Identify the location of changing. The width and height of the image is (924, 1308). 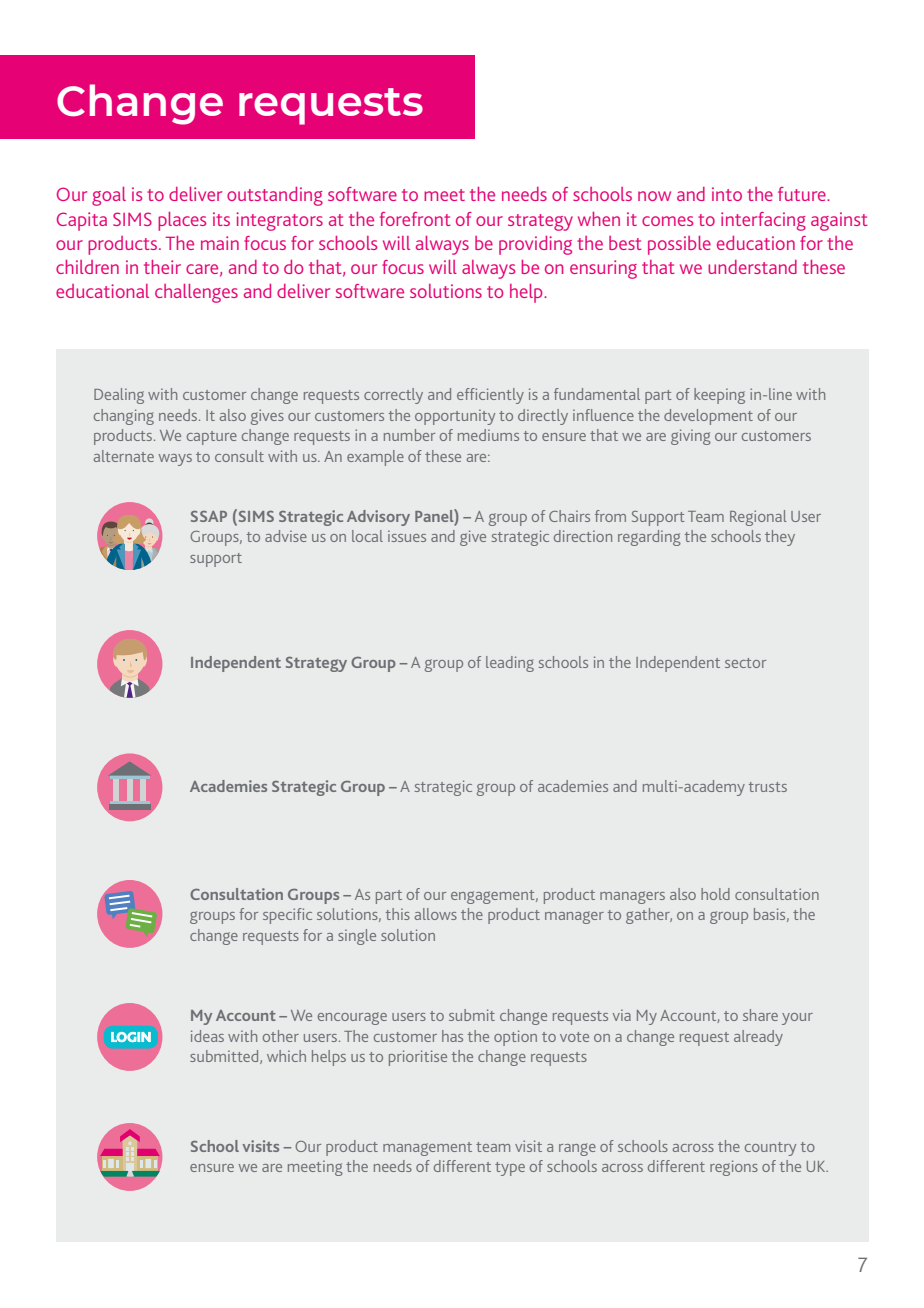
(124, 417).
